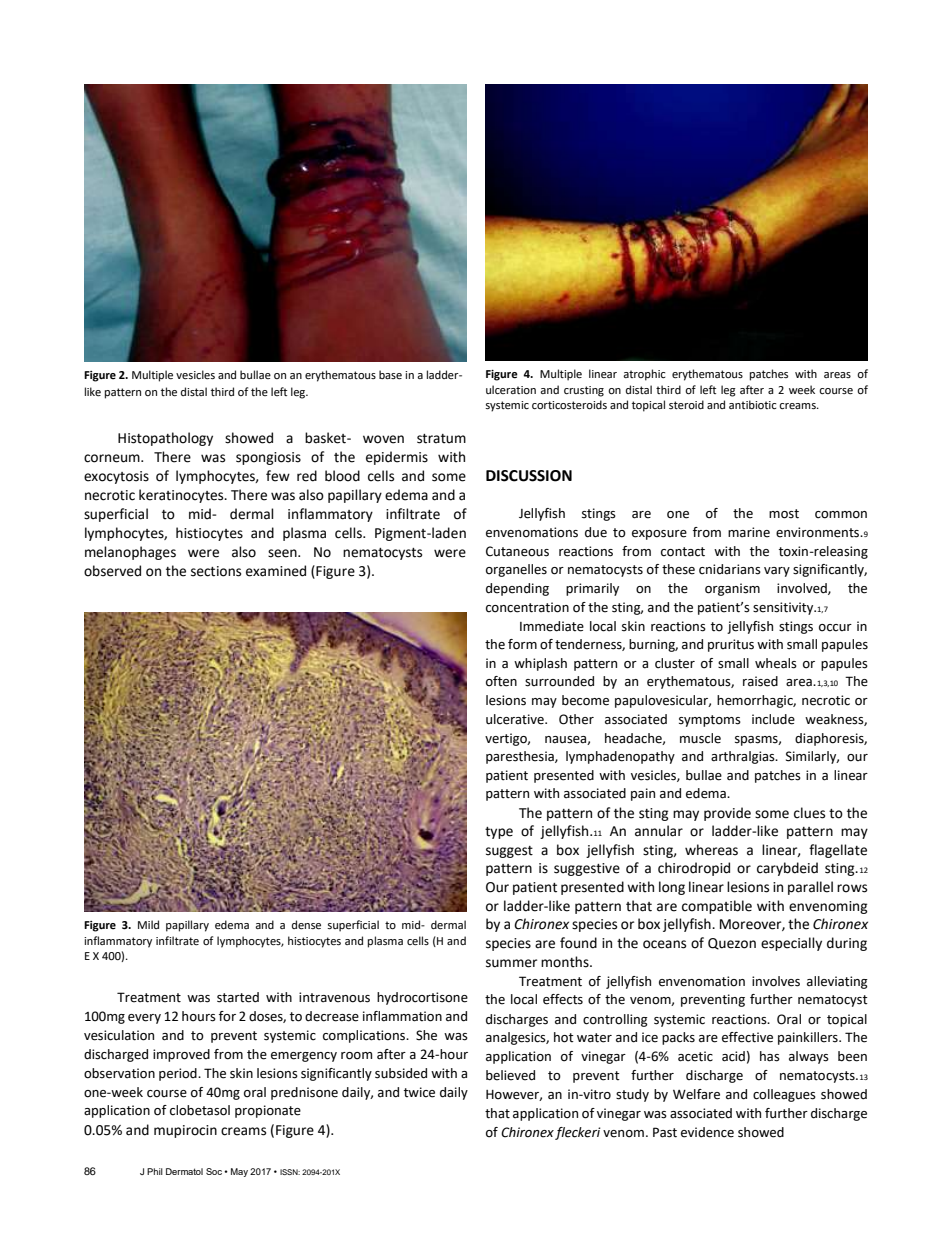 The width and height of the page is (952, 1233). Describe the element at coordinates (278, 476) in the page. I see `few` at that location.
